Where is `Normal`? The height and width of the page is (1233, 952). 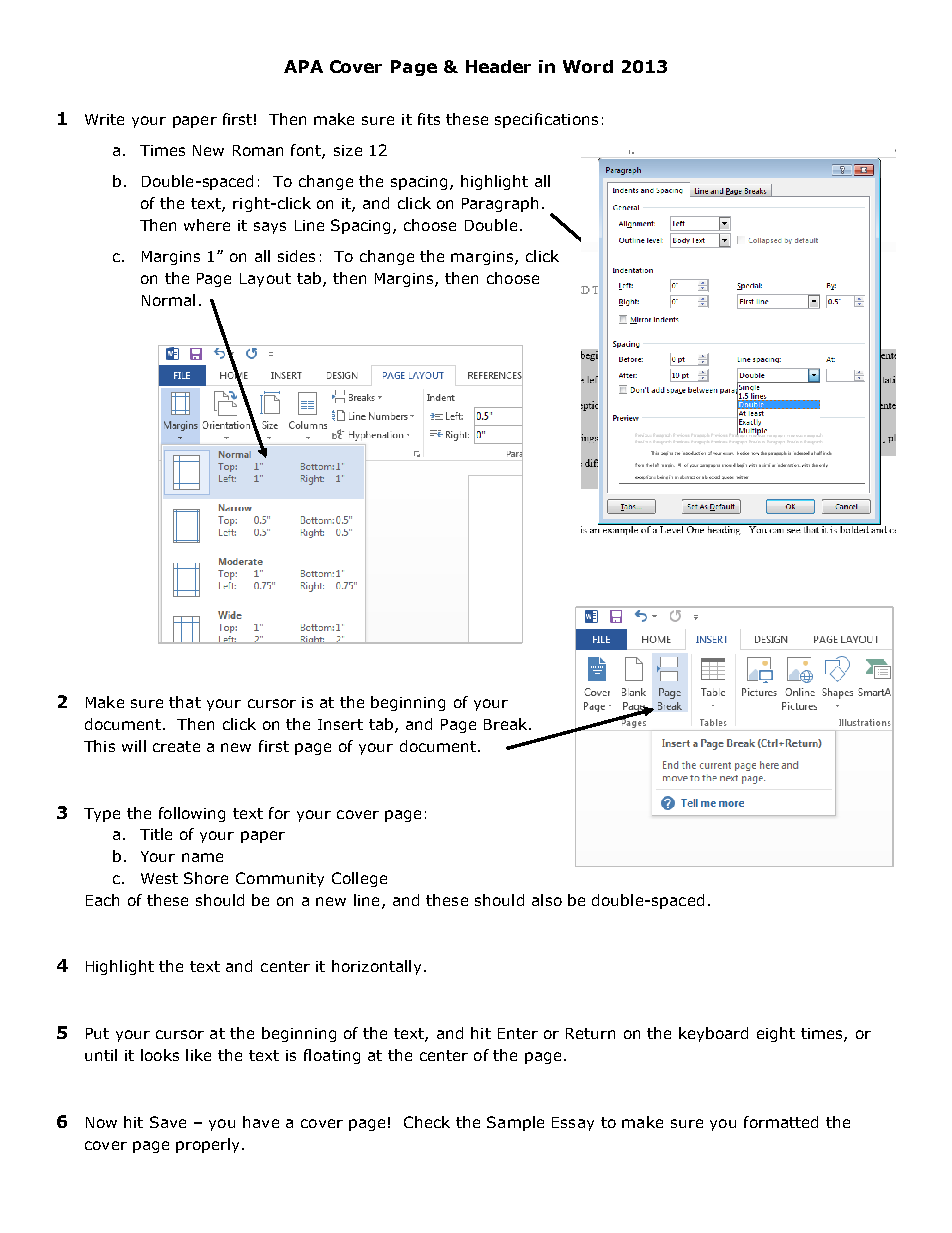
Normal is located at coordinates (168, 300).
